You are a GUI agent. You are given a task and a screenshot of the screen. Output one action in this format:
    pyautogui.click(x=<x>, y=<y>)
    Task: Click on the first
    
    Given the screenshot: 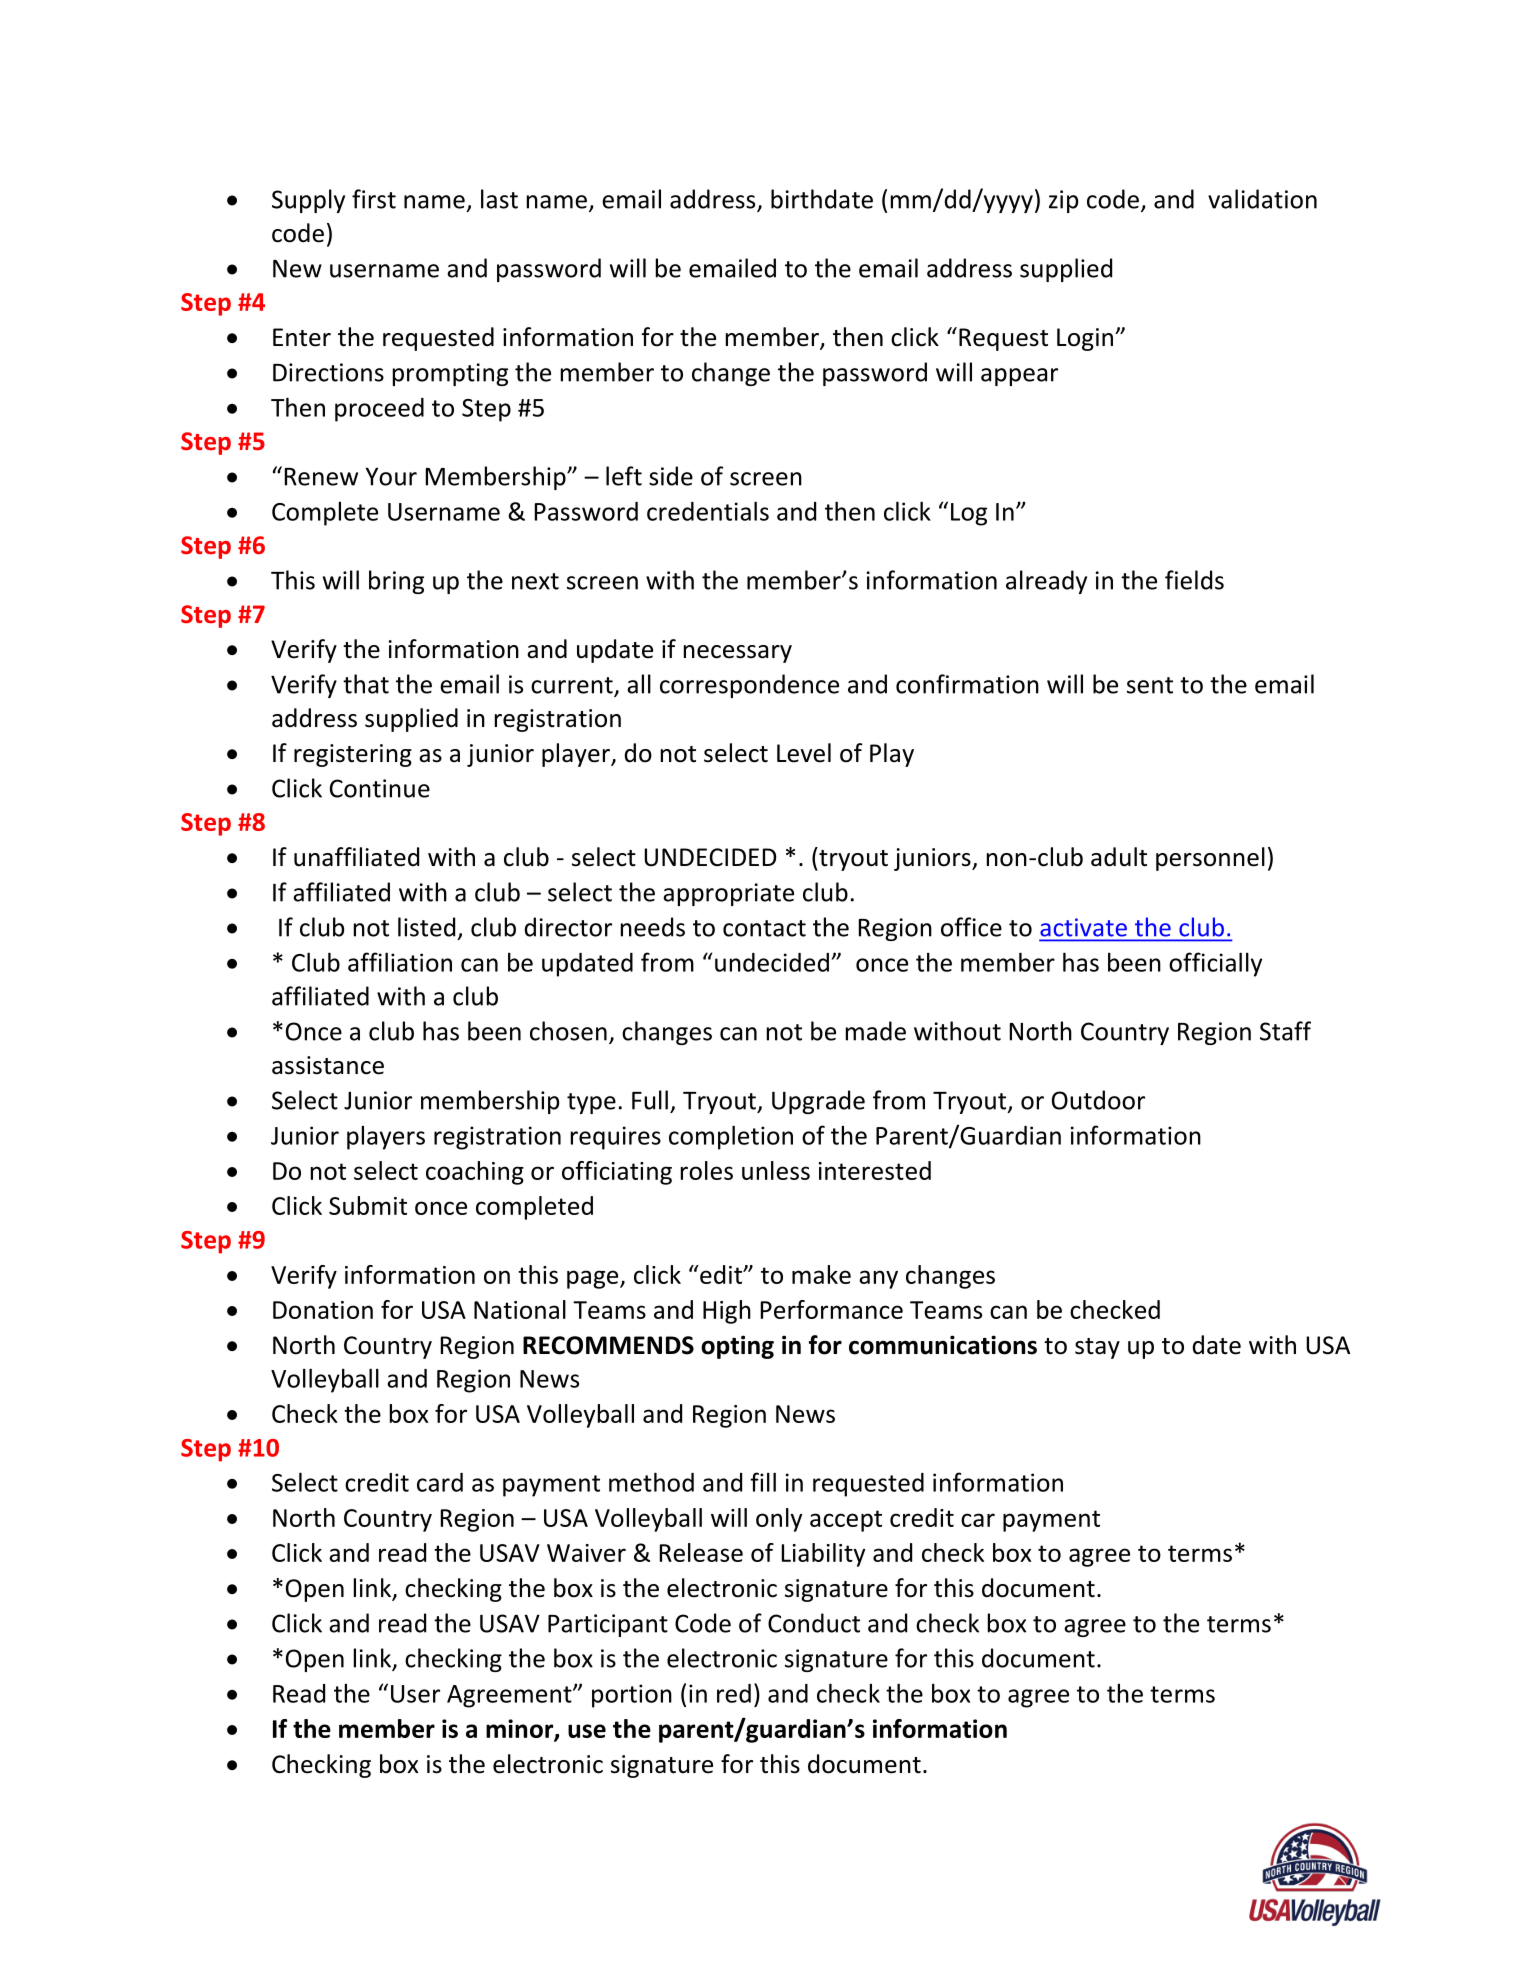 What is the action you would take?
    pyautogui.click(x=374, y=199)
